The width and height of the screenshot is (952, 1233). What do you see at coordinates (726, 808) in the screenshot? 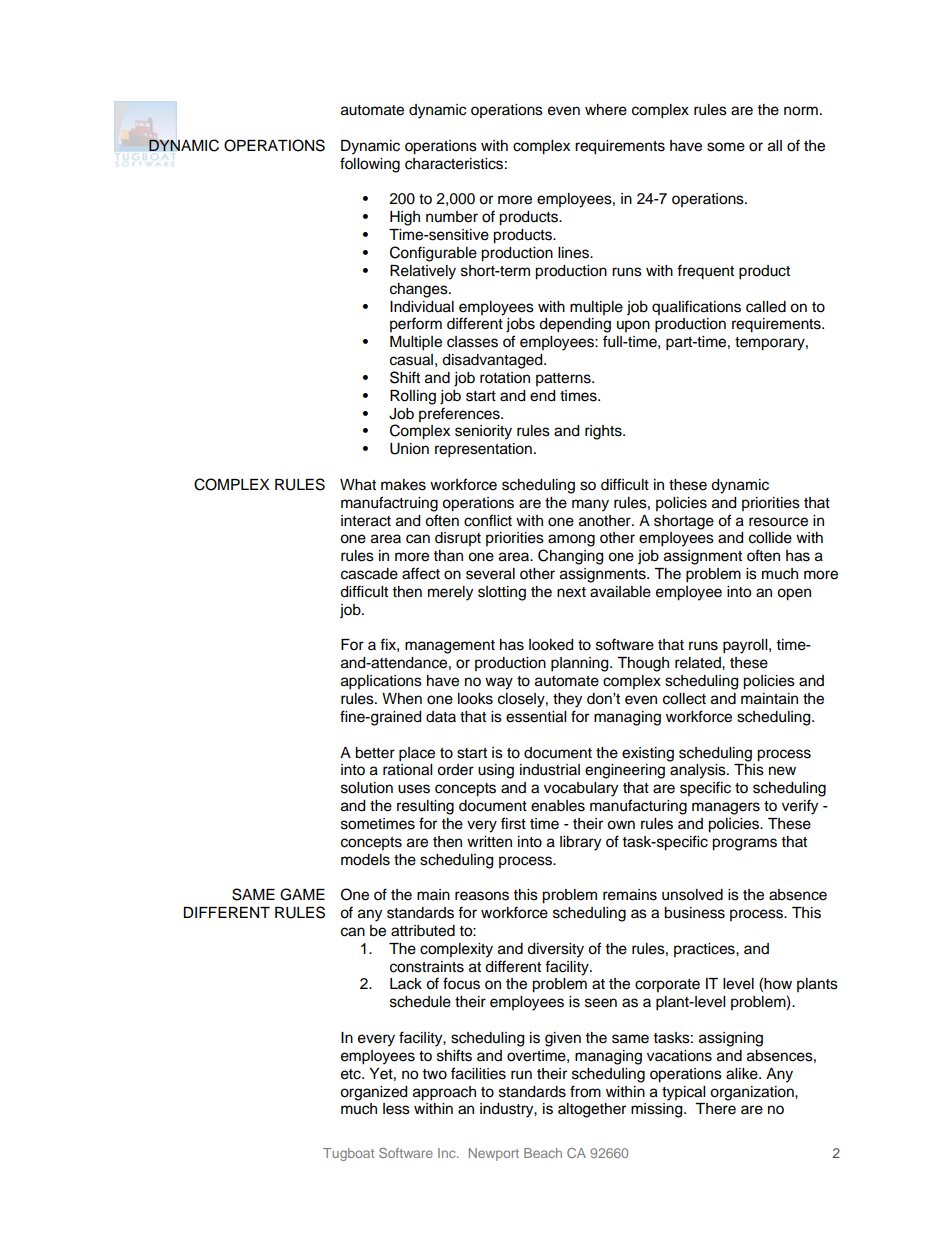
I see `managers` at bounding box center [726, 808].
